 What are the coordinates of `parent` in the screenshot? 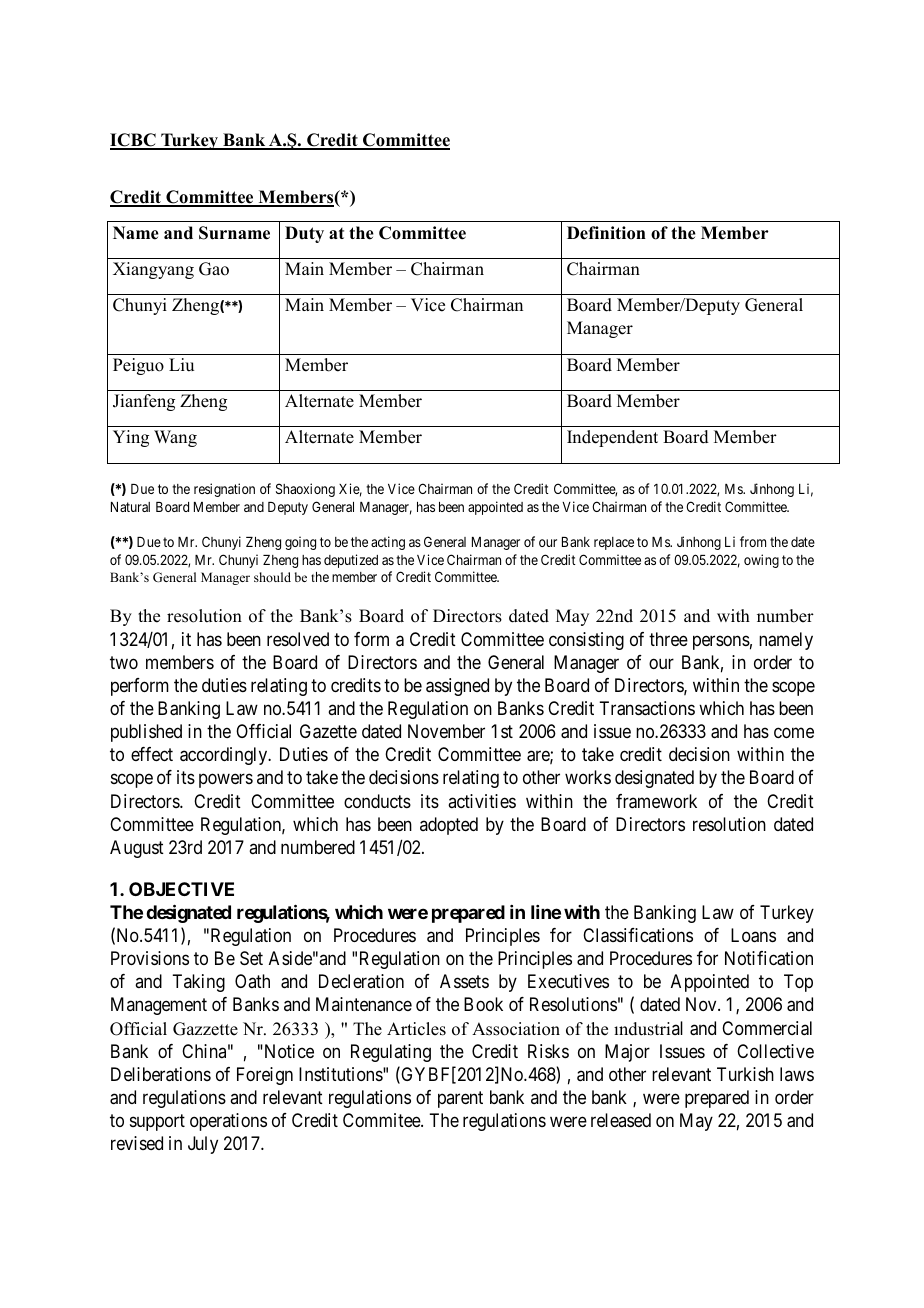 It's located at (460, 1099).
